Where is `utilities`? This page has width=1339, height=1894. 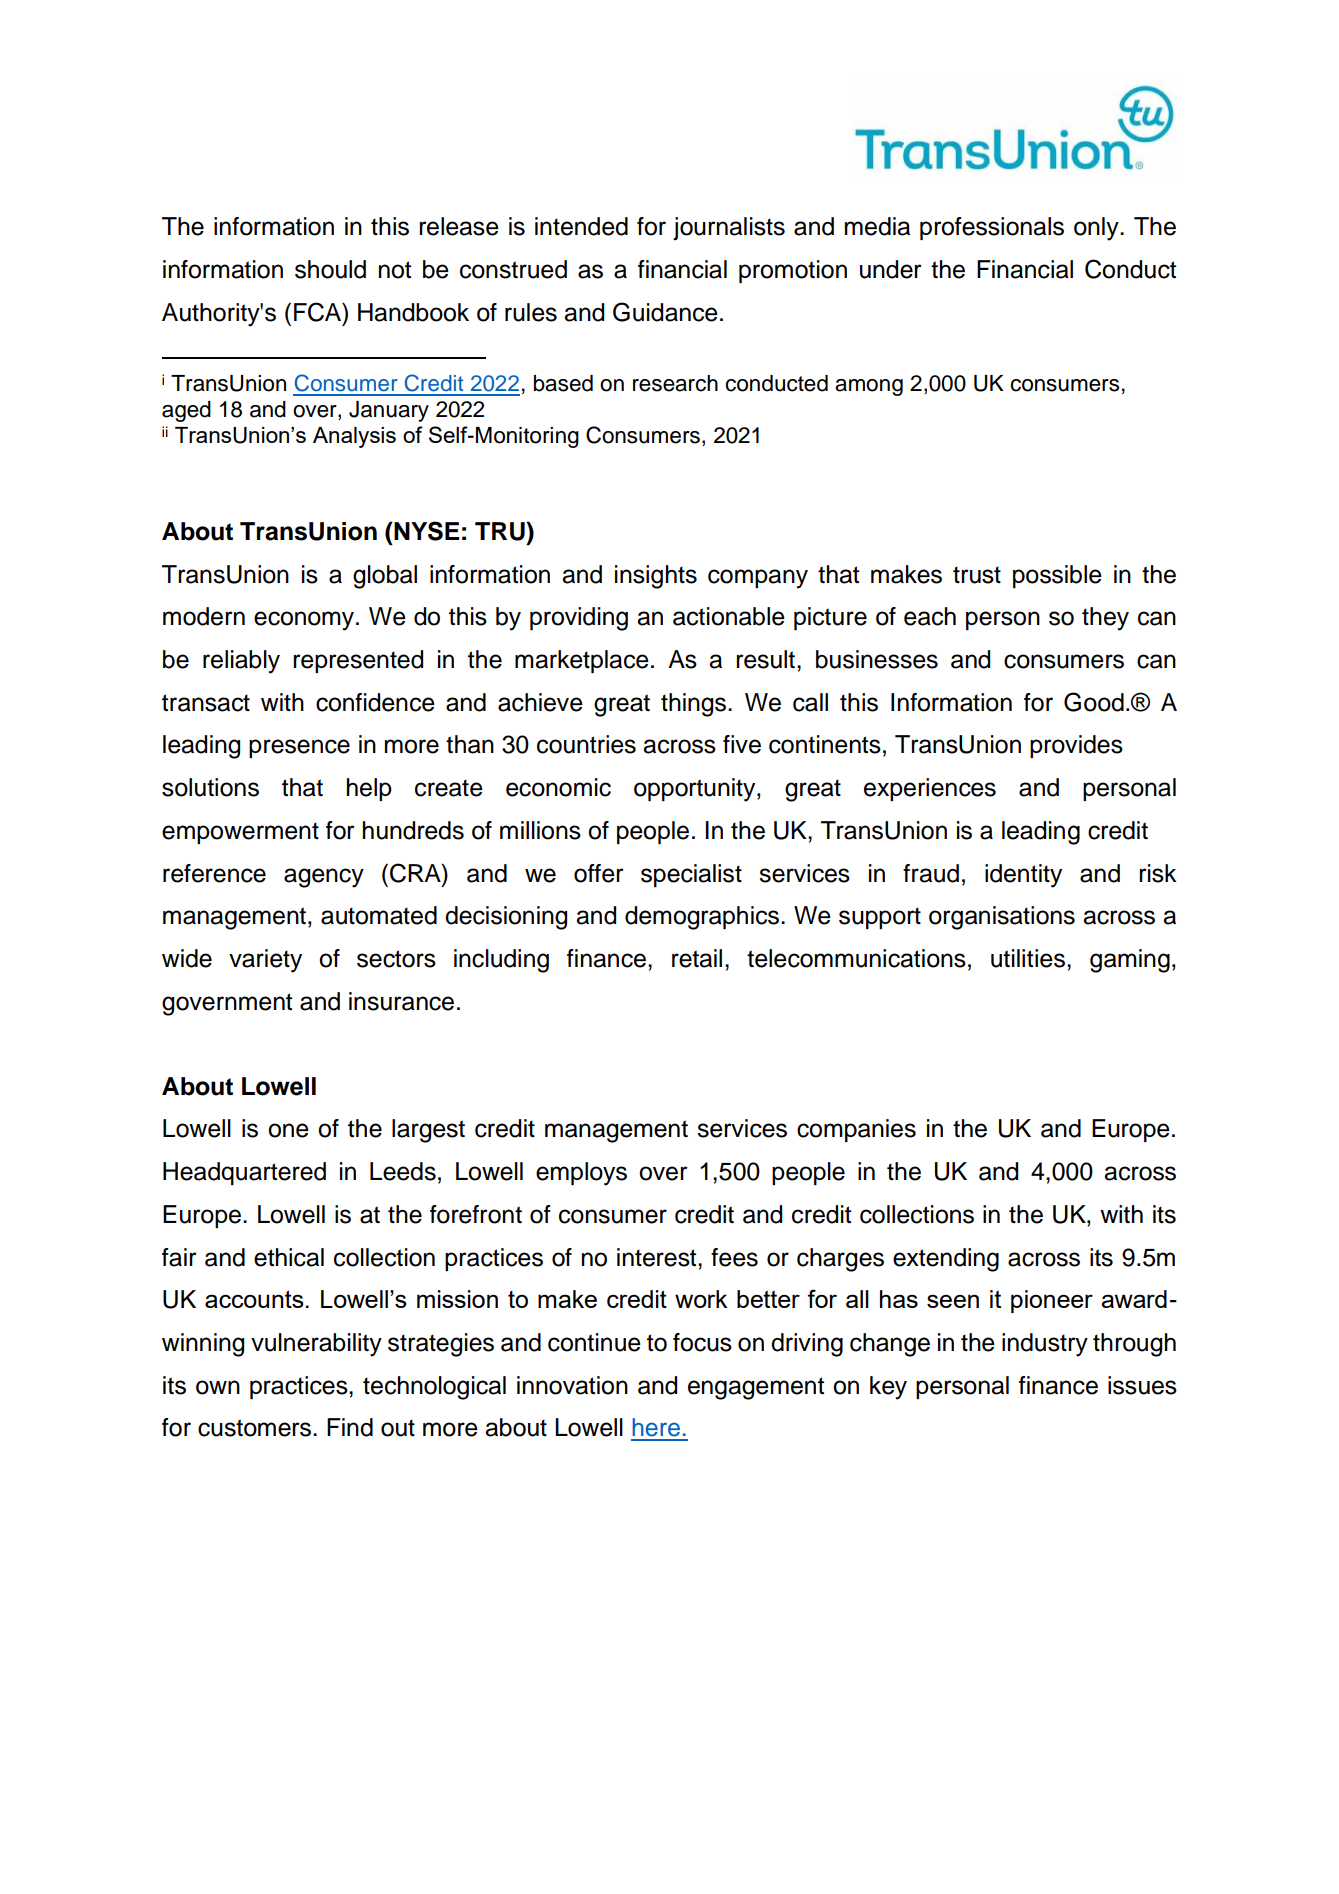 utilities is located at coordinates (1028, 958).
